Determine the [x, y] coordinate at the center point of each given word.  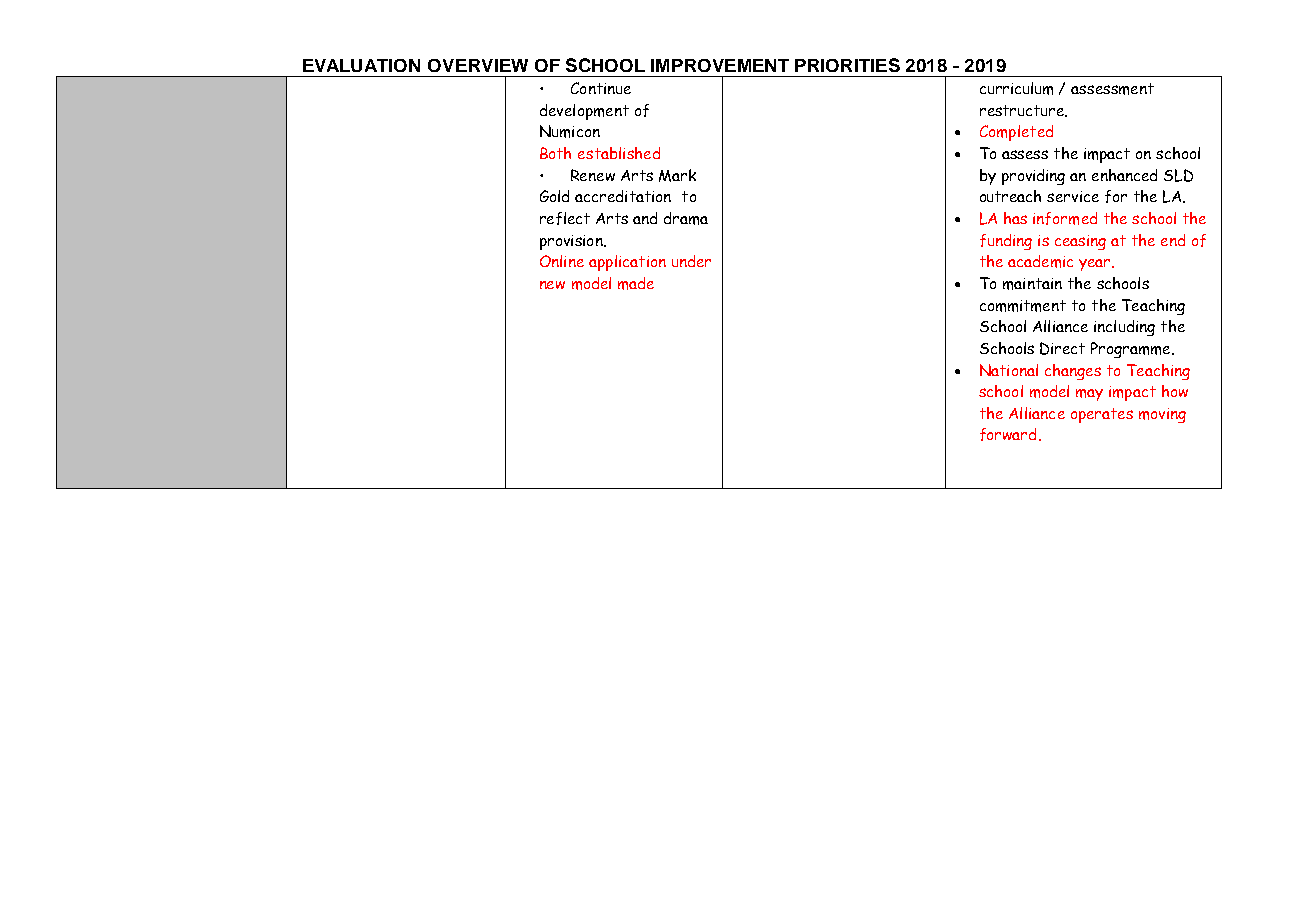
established [619, 153]
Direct [1062, 348]
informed [1065, 218]
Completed [1016, 133]
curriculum [1016, 88]
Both [555, 153]
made [636, 283]
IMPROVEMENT [720, 65]
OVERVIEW [478, 65]
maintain [1032, 284]
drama [686, 218]
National [1009, 370]
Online [562, 261]
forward [1008, 434]
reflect [565, 218]
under [691, 261]
